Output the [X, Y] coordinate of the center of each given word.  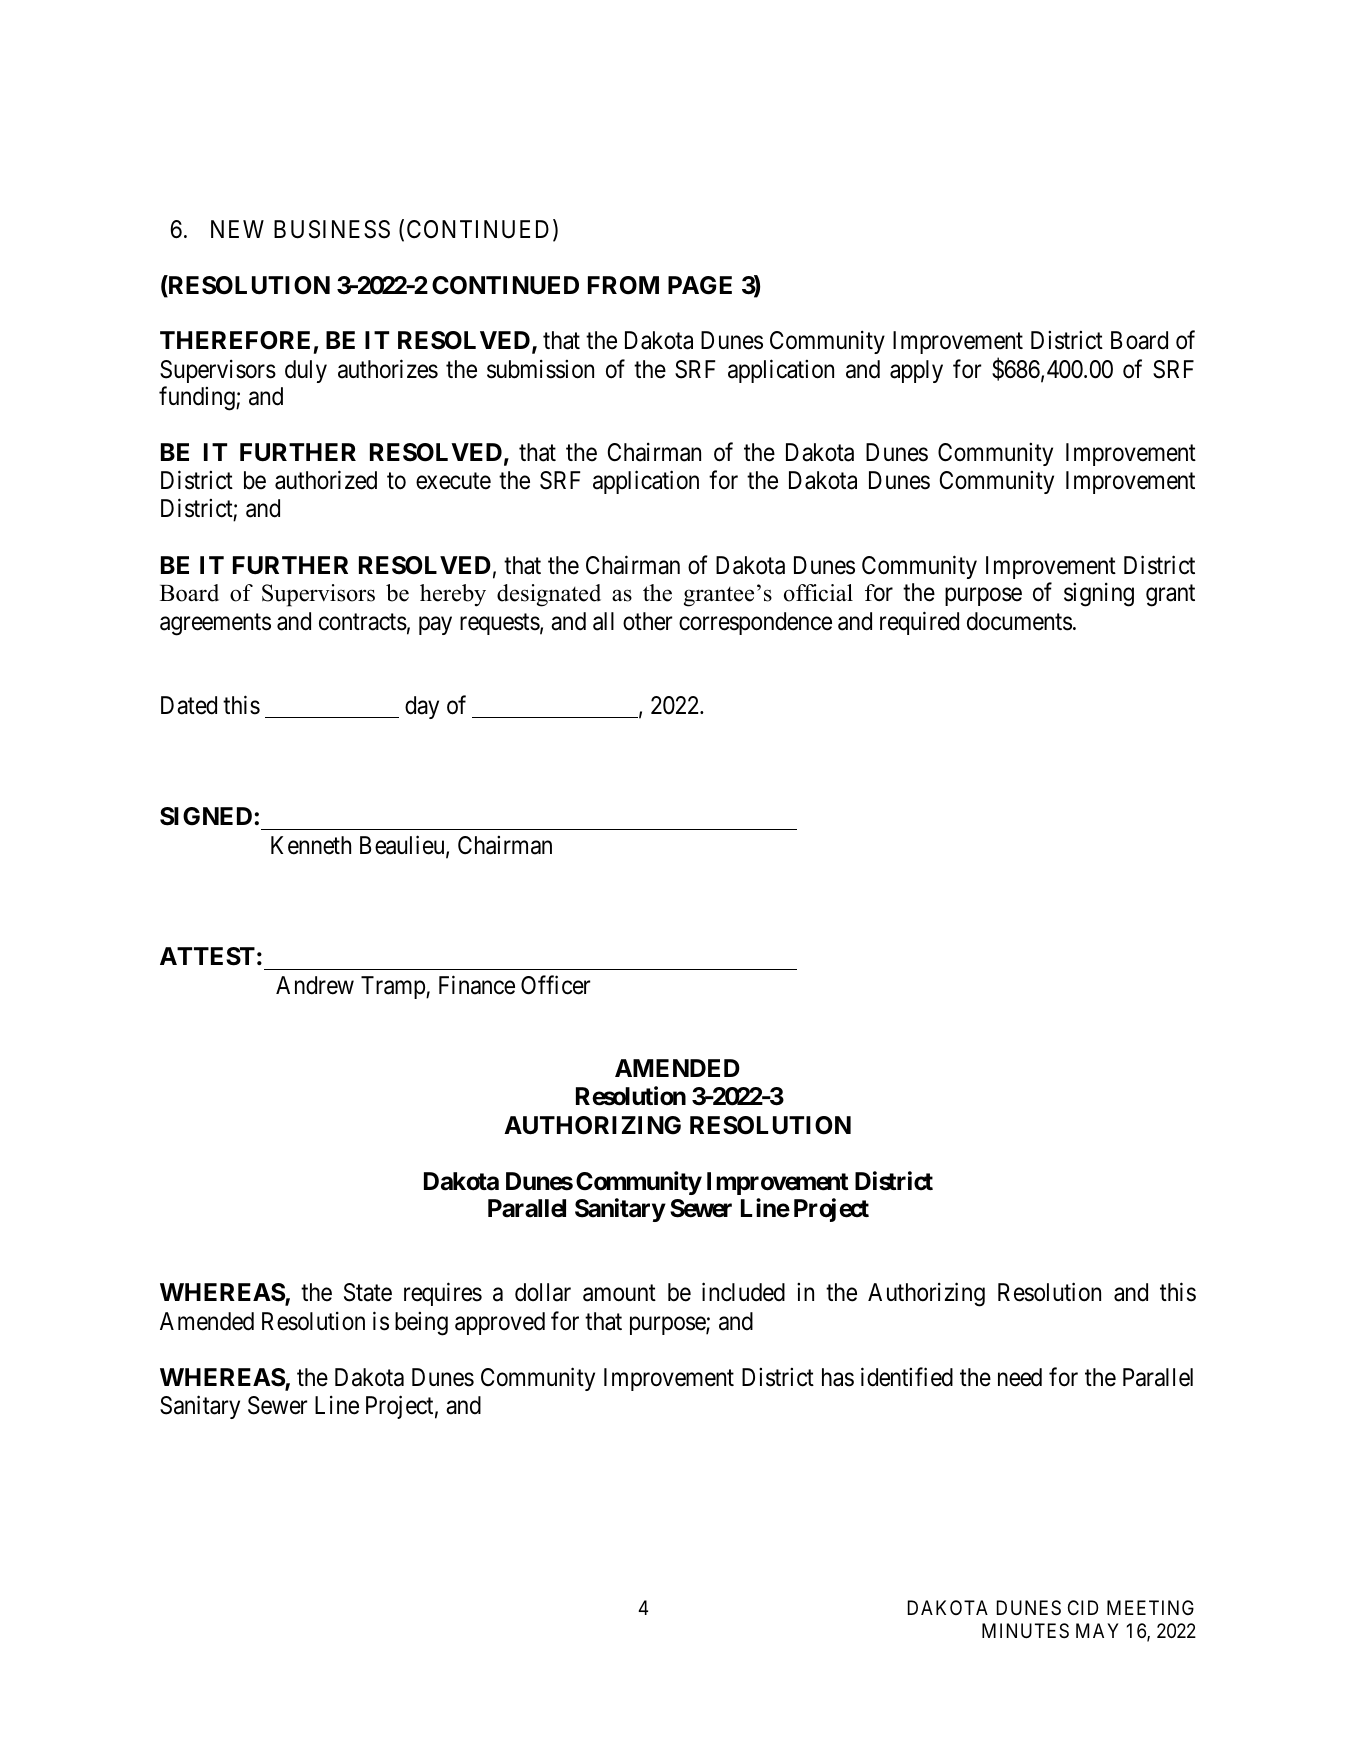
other [647, 621]
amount [619, 1293]
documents [1019, 621]
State [368, 1292]
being [421, 1324]
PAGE [700, 285]
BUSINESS [332, 229]
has [838, 1377]
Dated [189, 705]
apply [916, 371]
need [1020, 1377]
